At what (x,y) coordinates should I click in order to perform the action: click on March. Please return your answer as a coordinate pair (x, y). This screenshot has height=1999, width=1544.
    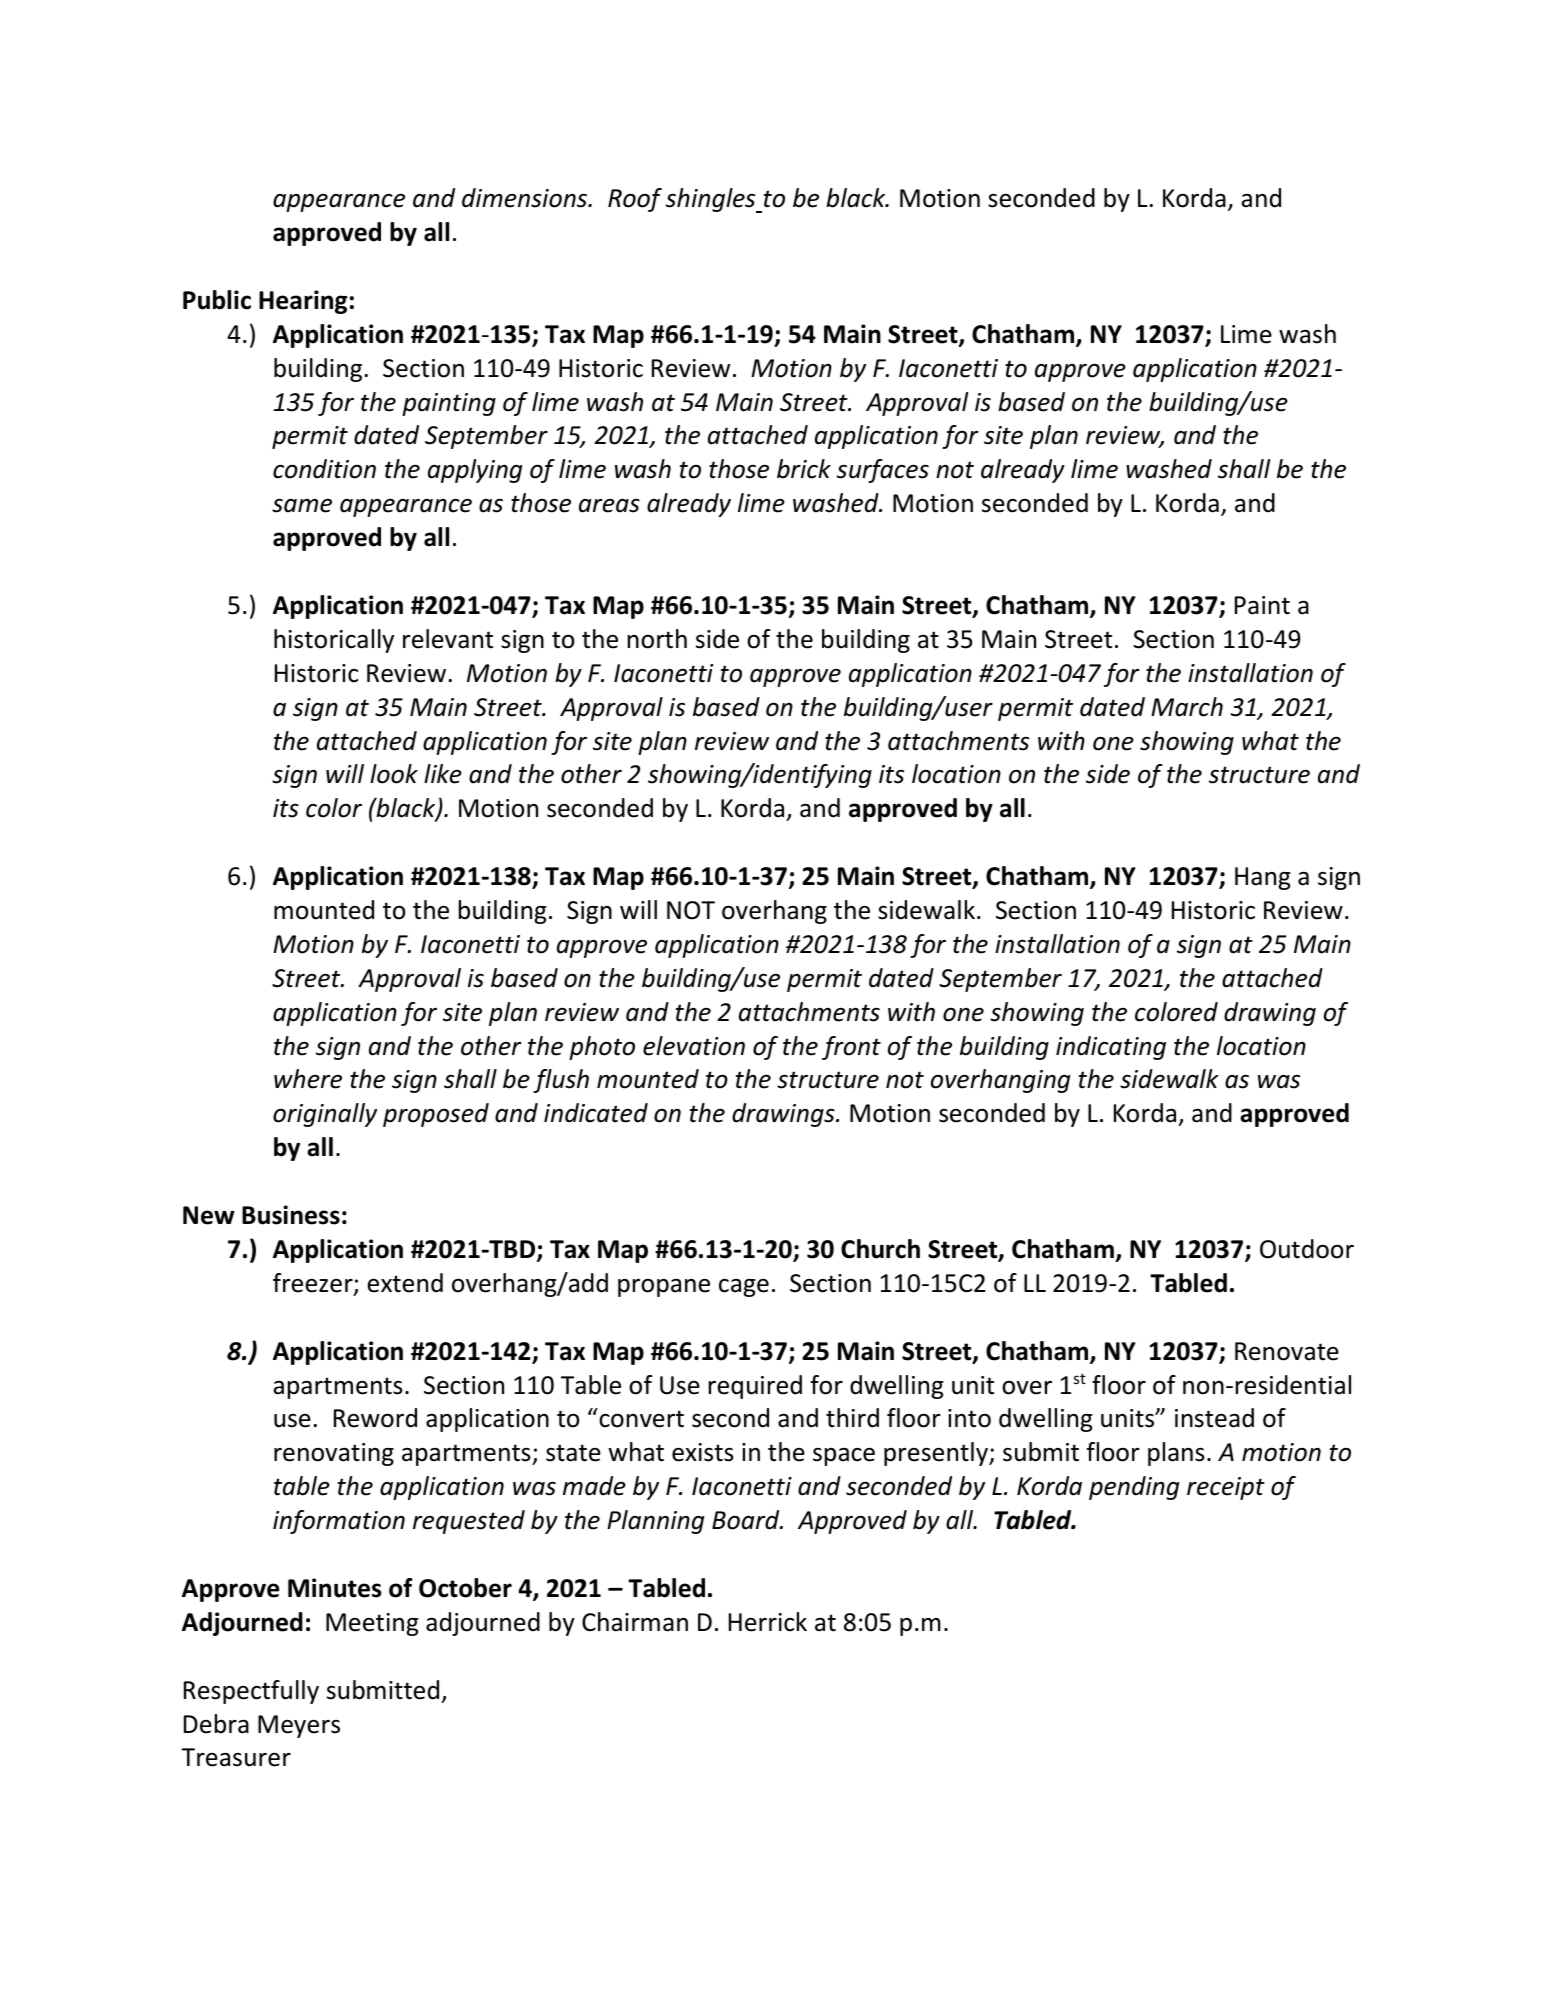
    Looking at the image, I should click on (1187, 707).
